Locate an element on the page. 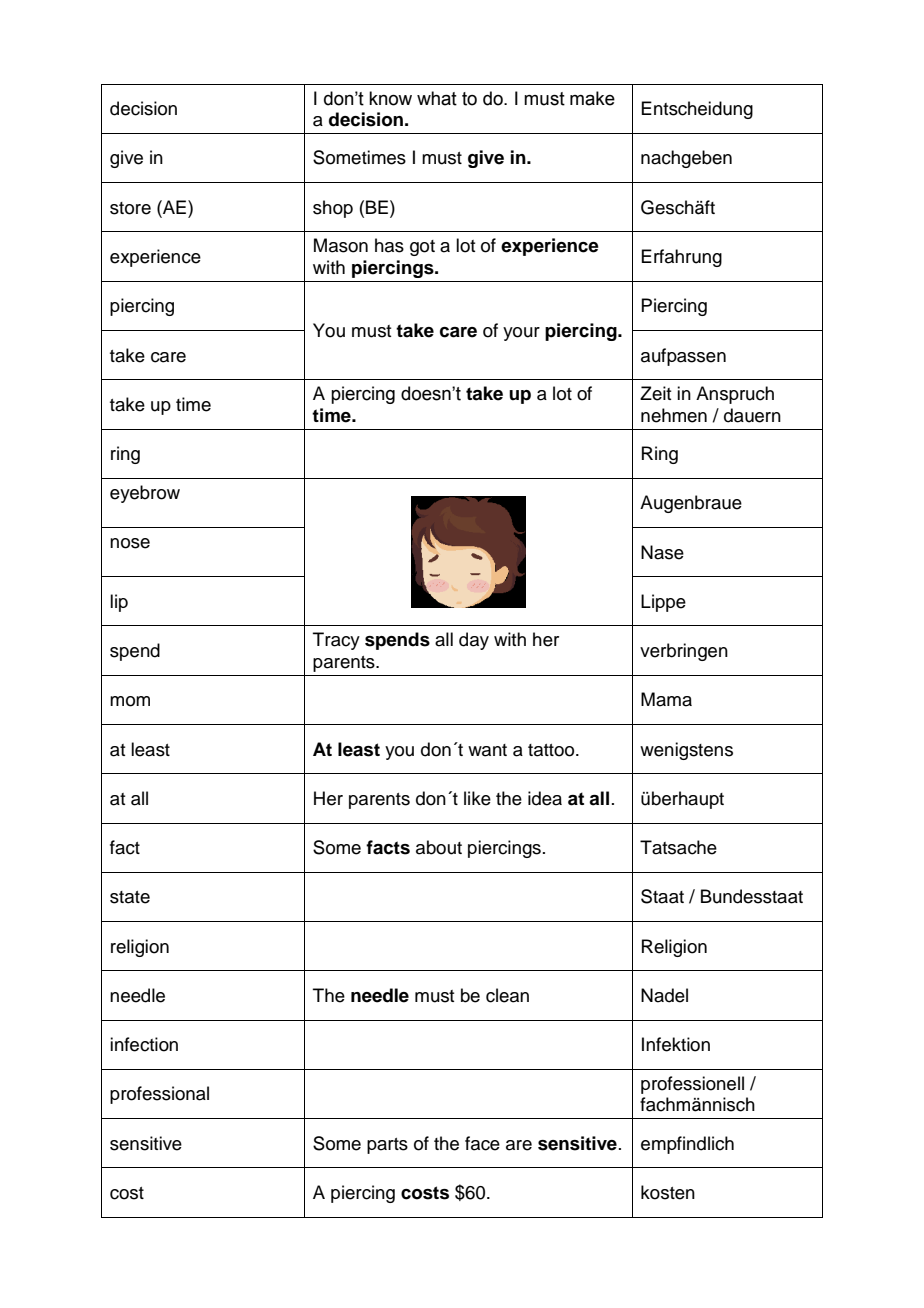 The height and width of the page is (1308, 924). nose is located at coordinates (130, 543).
